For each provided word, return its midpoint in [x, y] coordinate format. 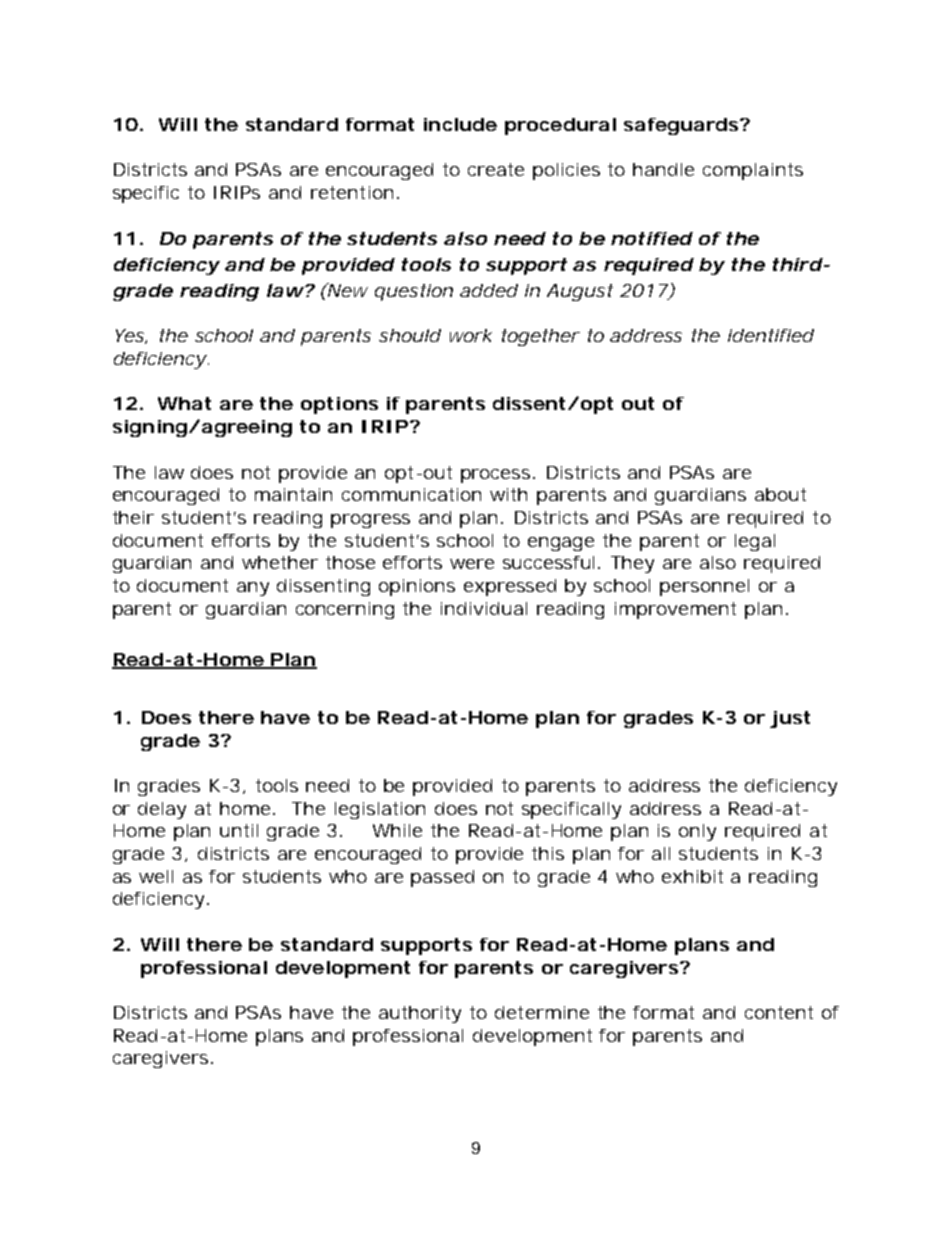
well [156, 876]
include [460, 124]
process [498, 476]
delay [162, 810]
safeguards [683, 126]
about [780, 494]
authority [420, 1014]
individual [484, 608]
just [790, 719]
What [184, 403]
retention [354, 192]
